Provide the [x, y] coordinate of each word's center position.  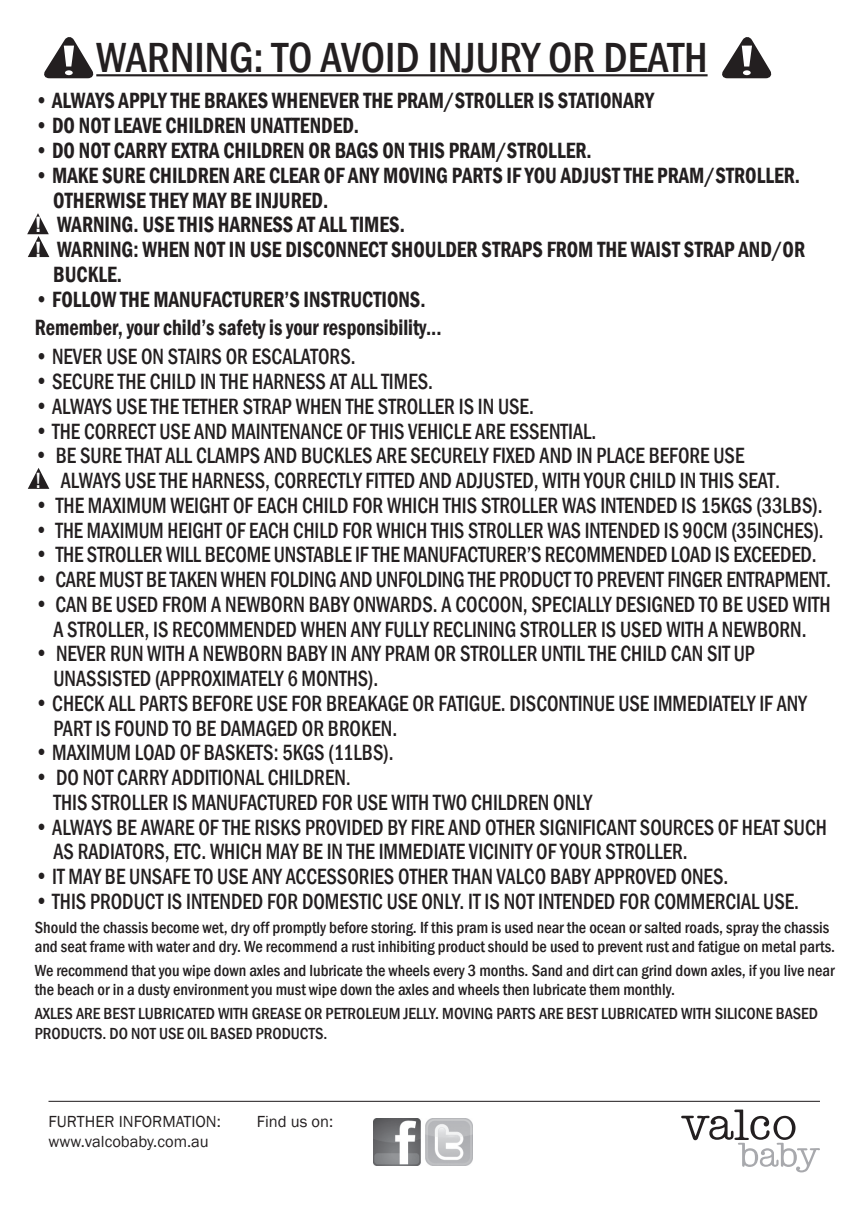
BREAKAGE [368, 703]
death [655, 59]
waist [655, 249]
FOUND [141, 728]
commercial [707, 901]
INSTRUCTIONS [363, 299]
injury [486, 59]
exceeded [774, 554]
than [472, 876]
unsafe [160, 876]
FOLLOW [85, 299]
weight [200, 505]
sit [719, 653]
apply [142, 100]
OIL [197, 1033]
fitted [390, 480]
